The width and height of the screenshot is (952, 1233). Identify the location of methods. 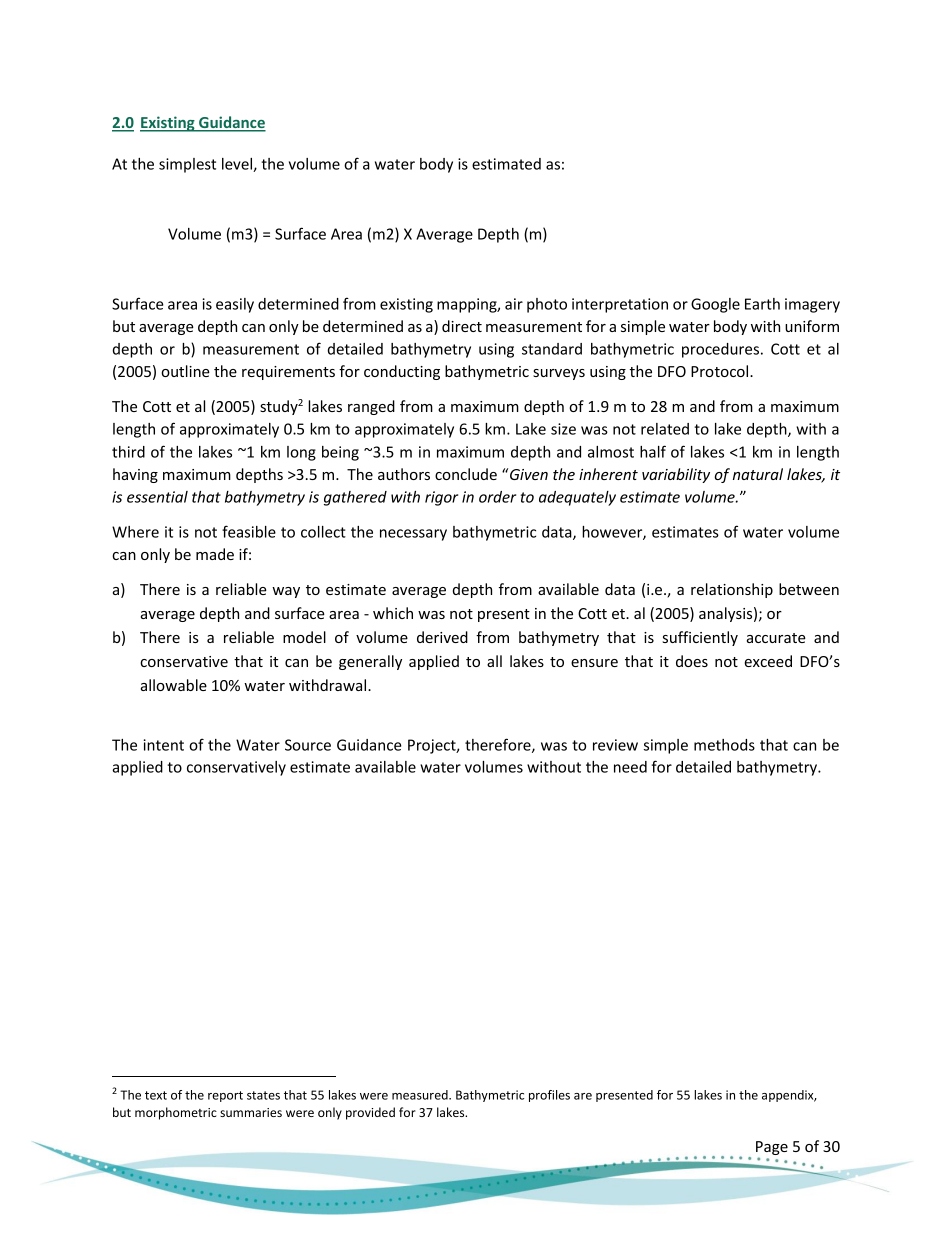
(724, 745).
